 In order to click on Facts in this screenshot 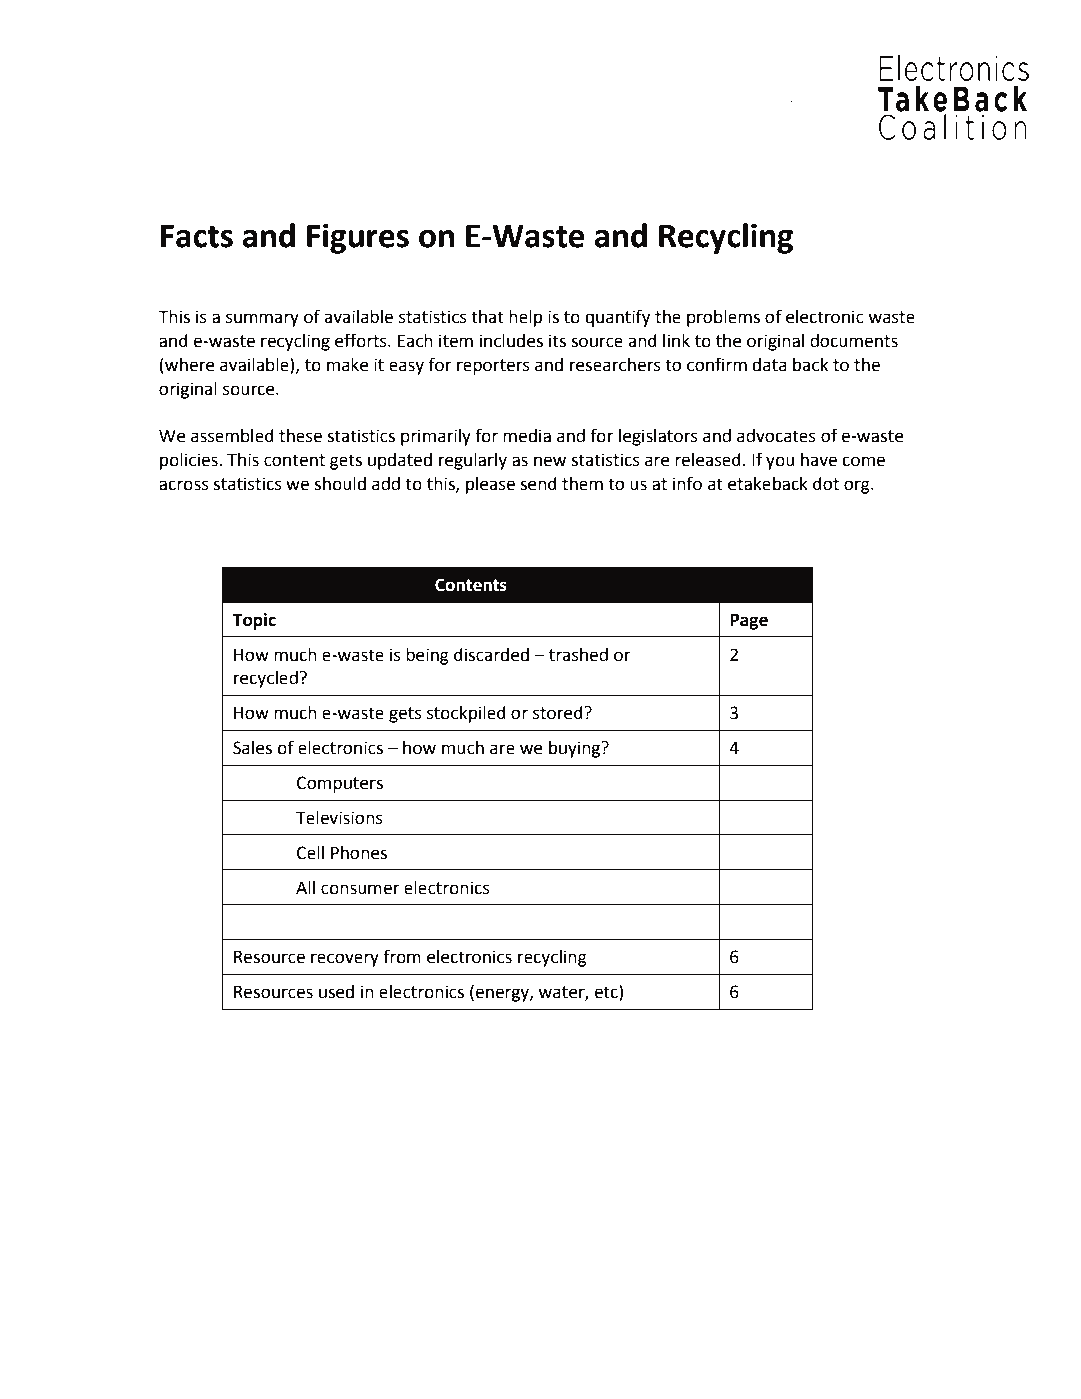, I will do `click(197, 236)`.
